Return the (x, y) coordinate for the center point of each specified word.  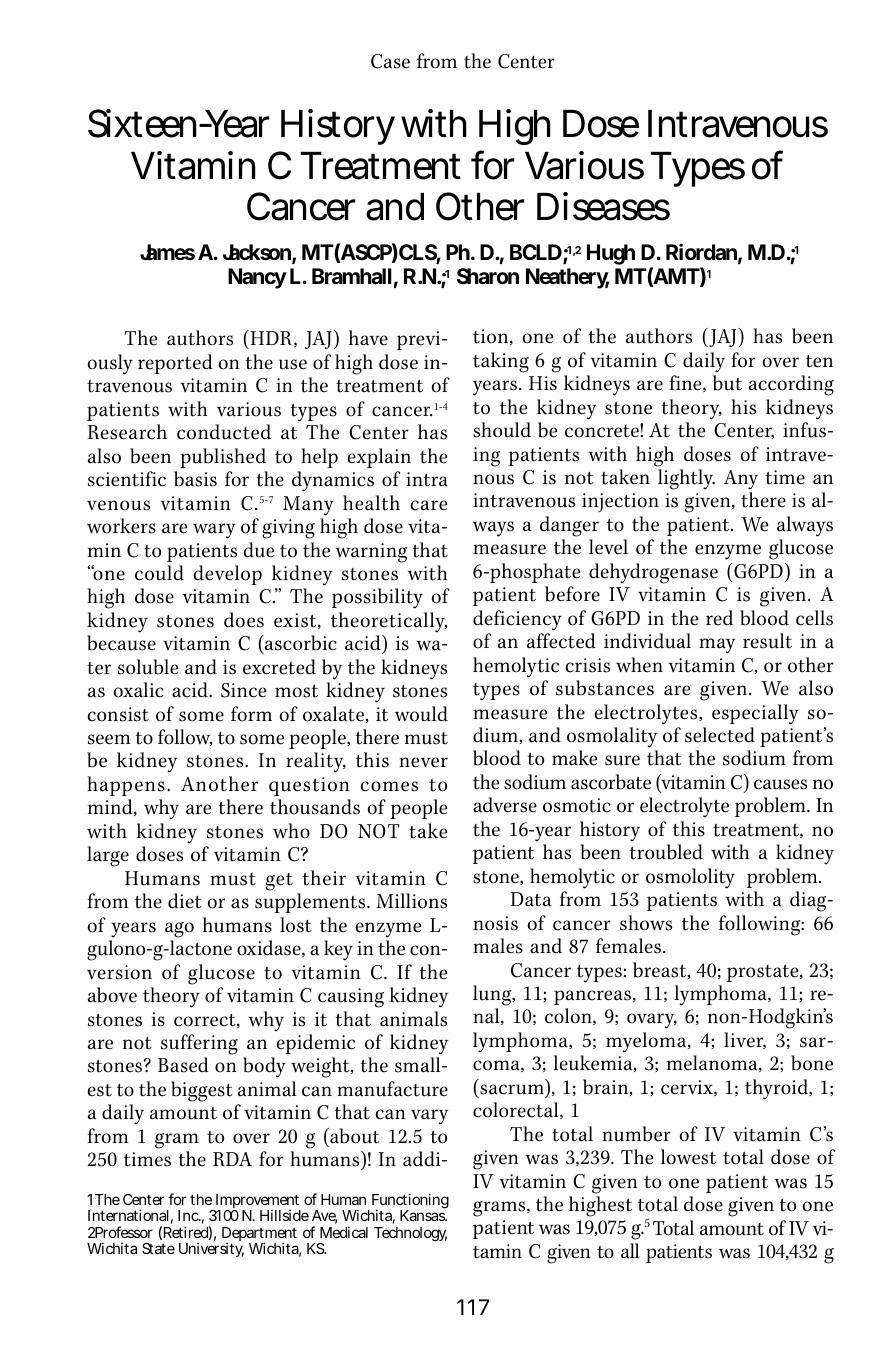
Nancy (257, 278)
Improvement (257, 1203)
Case (390, 61)
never (423, 762)
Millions (411, 901)
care (428, 505)
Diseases (603, 206)
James (167, 252)
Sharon (488, 276)
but (727, 383)
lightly (686, 479)
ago (179, 930)
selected (720, 735)
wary (214, 531)
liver (745, 1040)
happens (126, 786)
